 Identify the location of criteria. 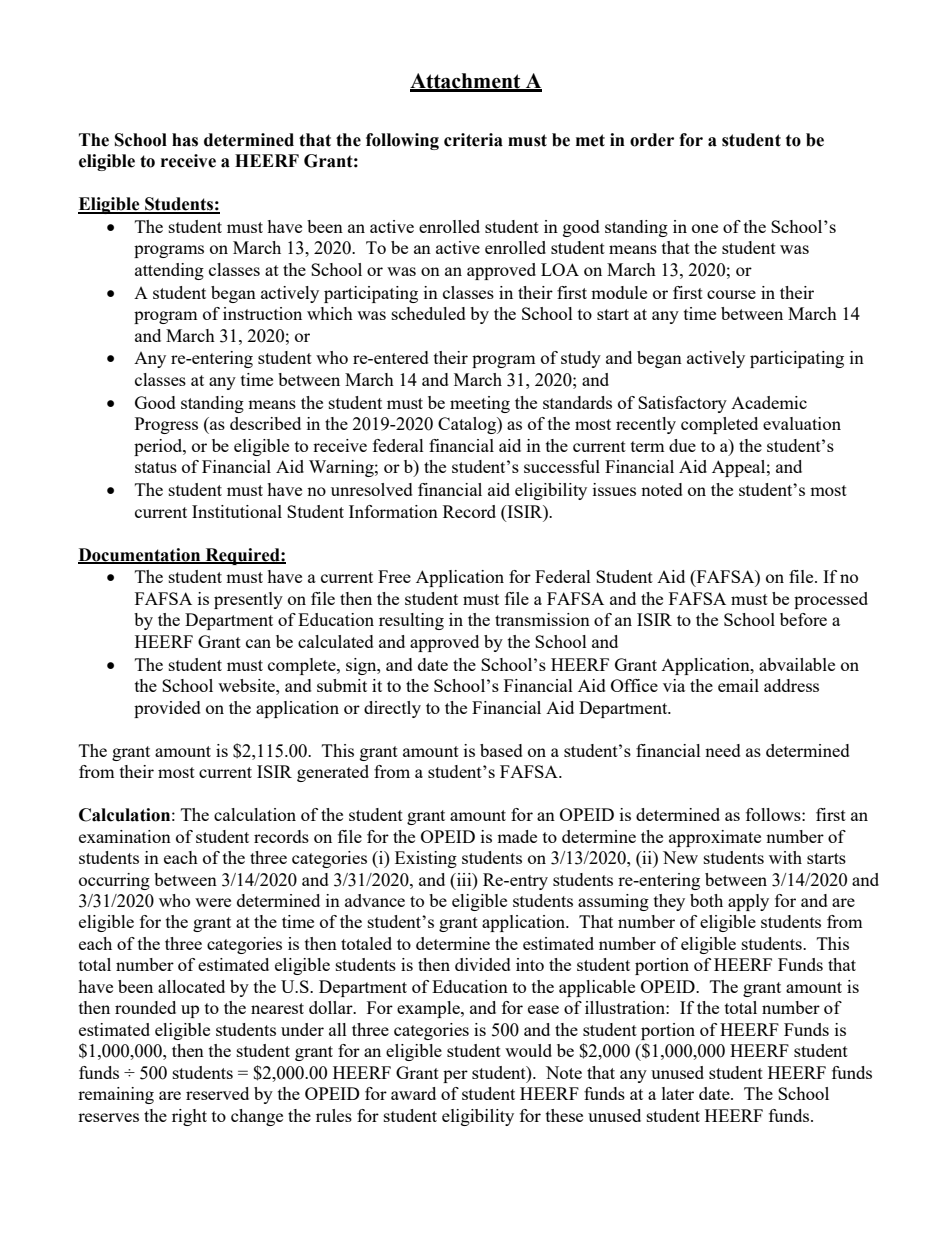
(473, 140).
